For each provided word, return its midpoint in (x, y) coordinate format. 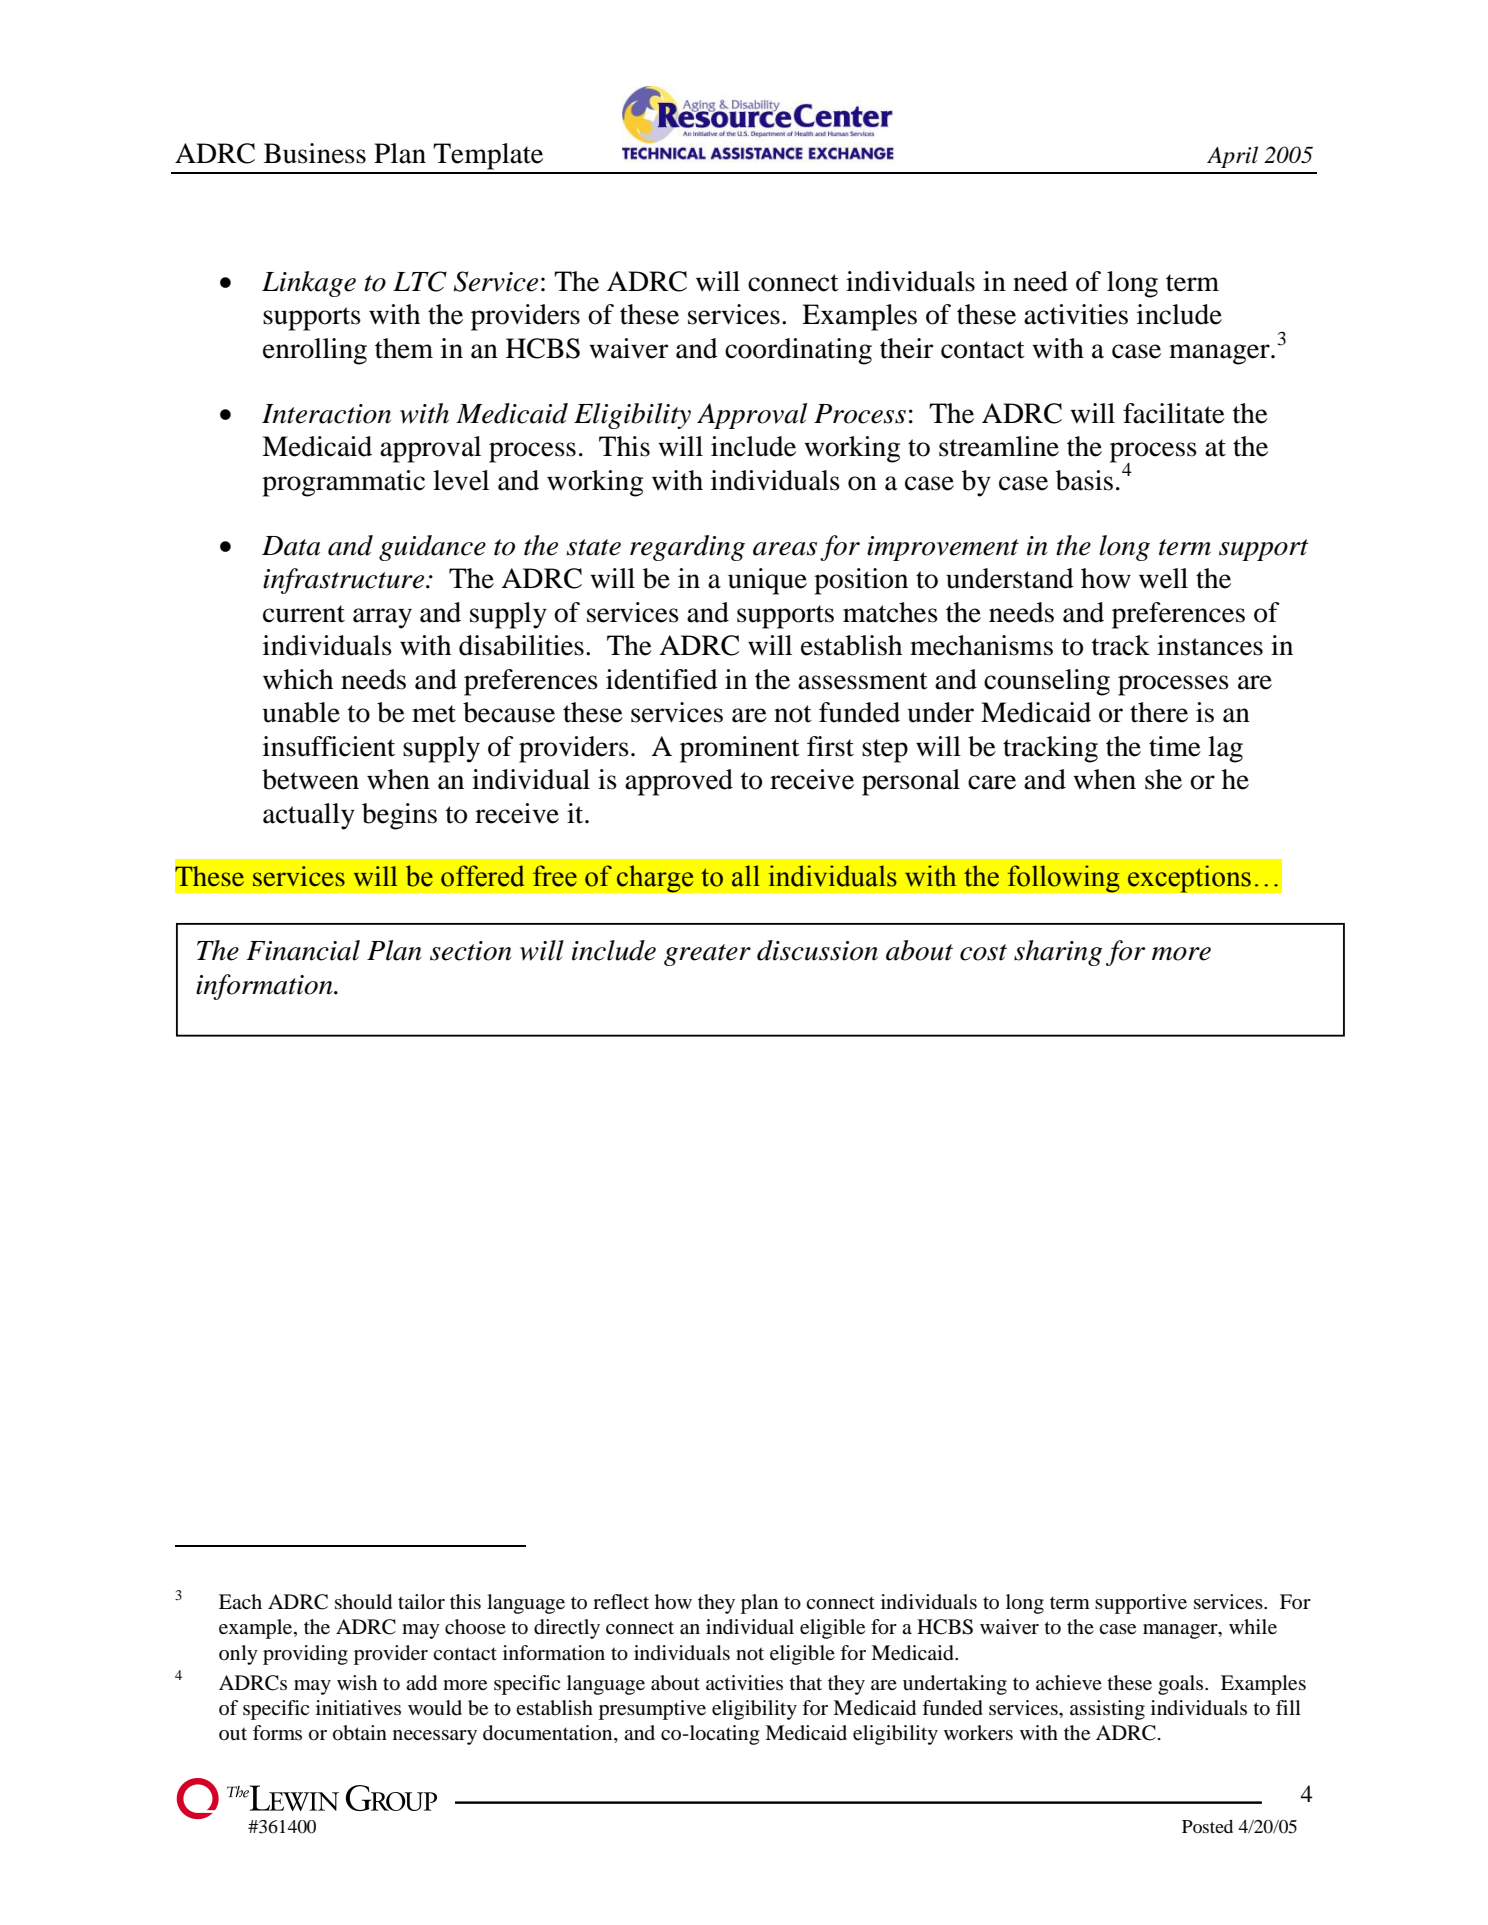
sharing (1058, 953)
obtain (360, 1733)
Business (315, 153)
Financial (303, 950)
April (1232, 157)
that (806, 1682)
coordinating (798, 351)
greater (707, 955)
